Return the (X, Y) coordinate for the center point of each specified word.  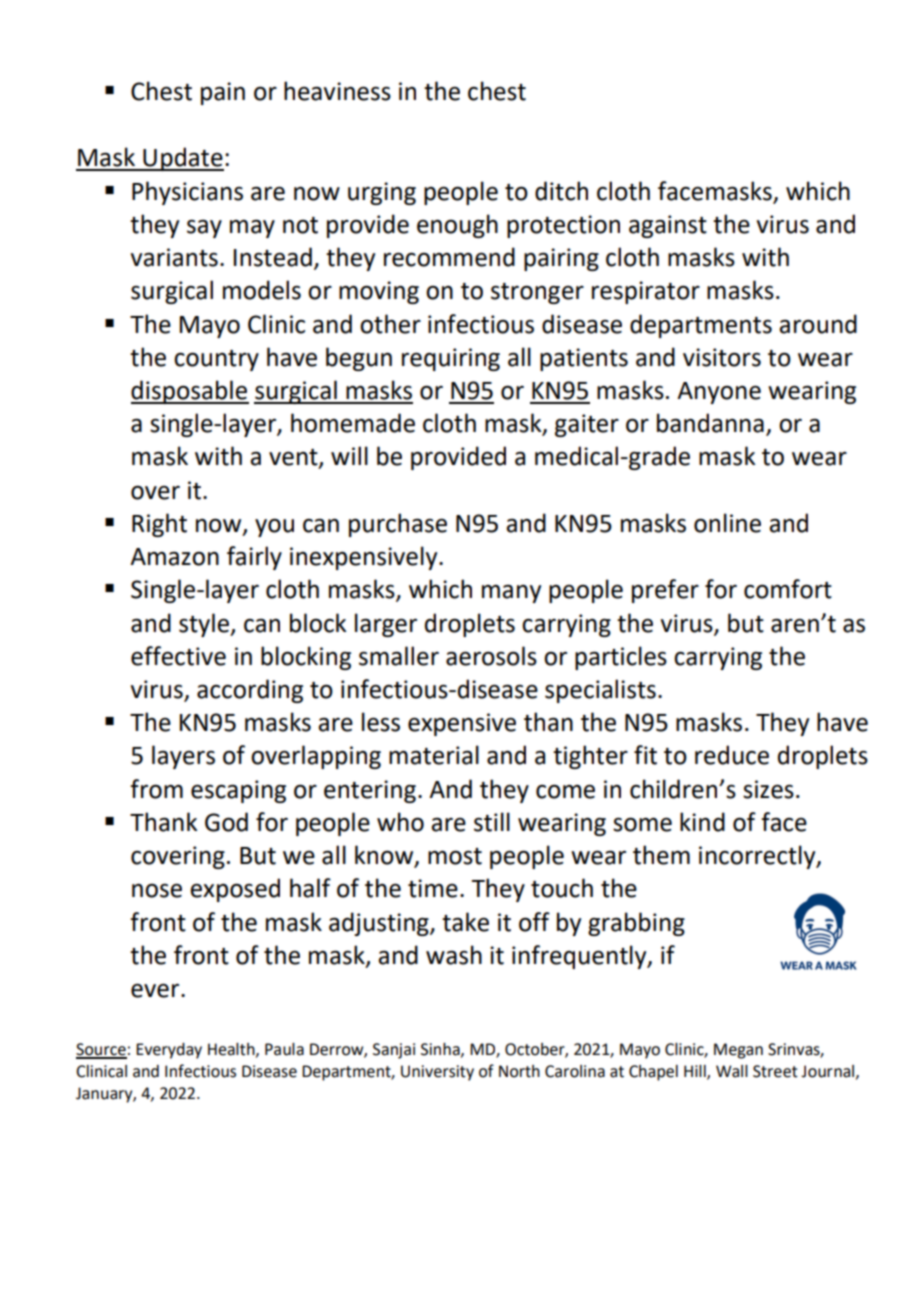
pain (223, 93)
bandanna (710, 423)
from (156, 789)
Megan (738, 1051)
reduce (732, 755)
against (668, 226)
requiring (451, 359)
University (437, 1073)
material (434, 755)
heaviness (337, 91)
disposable (190, 392)
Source (101, 1050)
